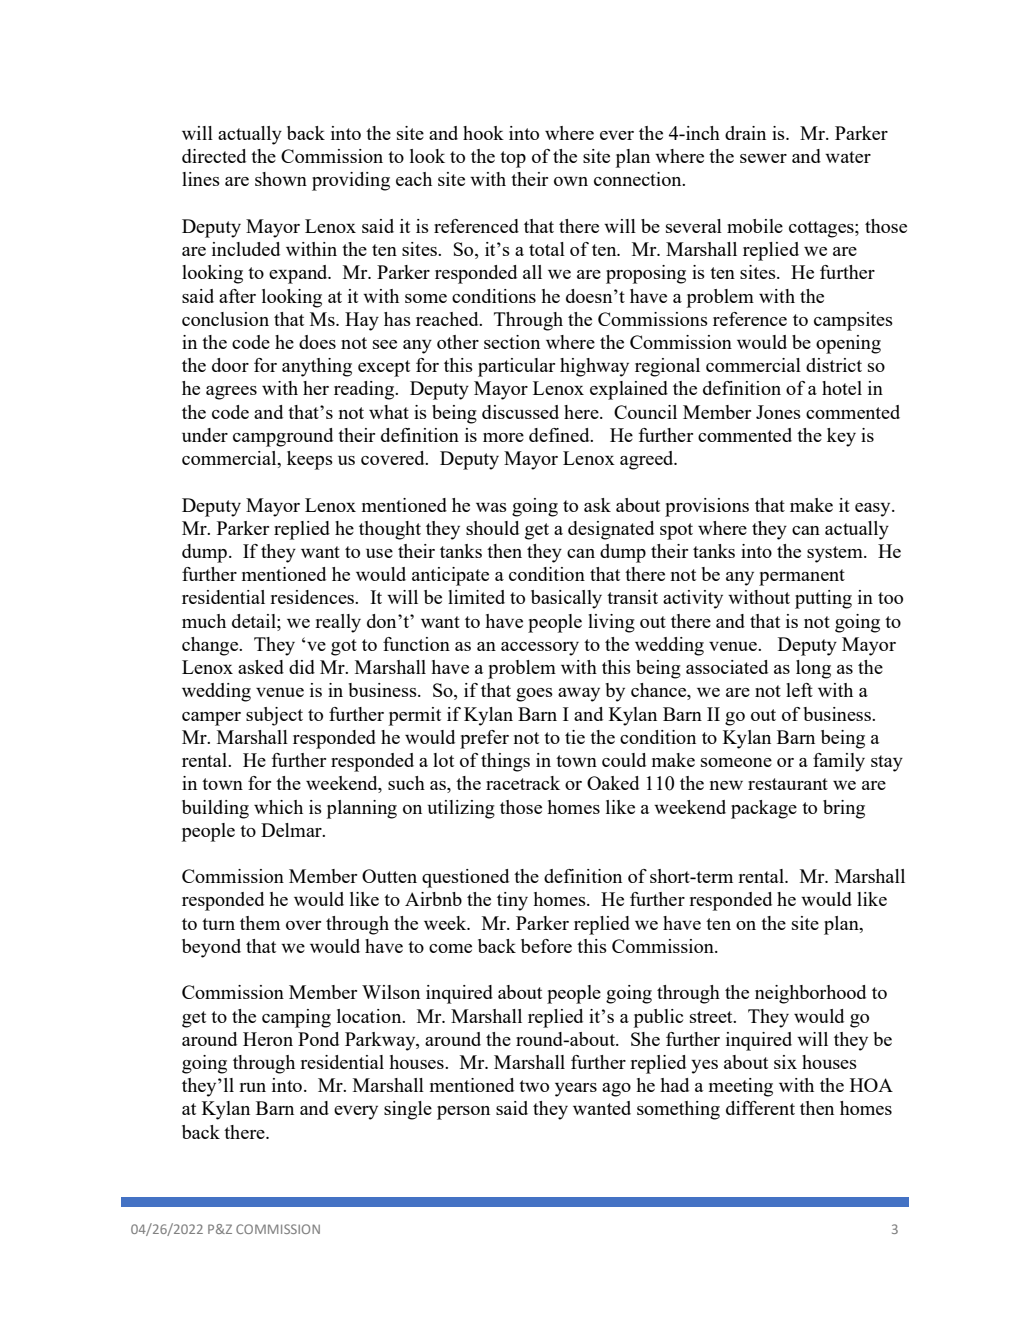 The width and height of the image is (1030, 1333). Describe the element at coordinates (513, 159) in the image. I see `top` at that location.
